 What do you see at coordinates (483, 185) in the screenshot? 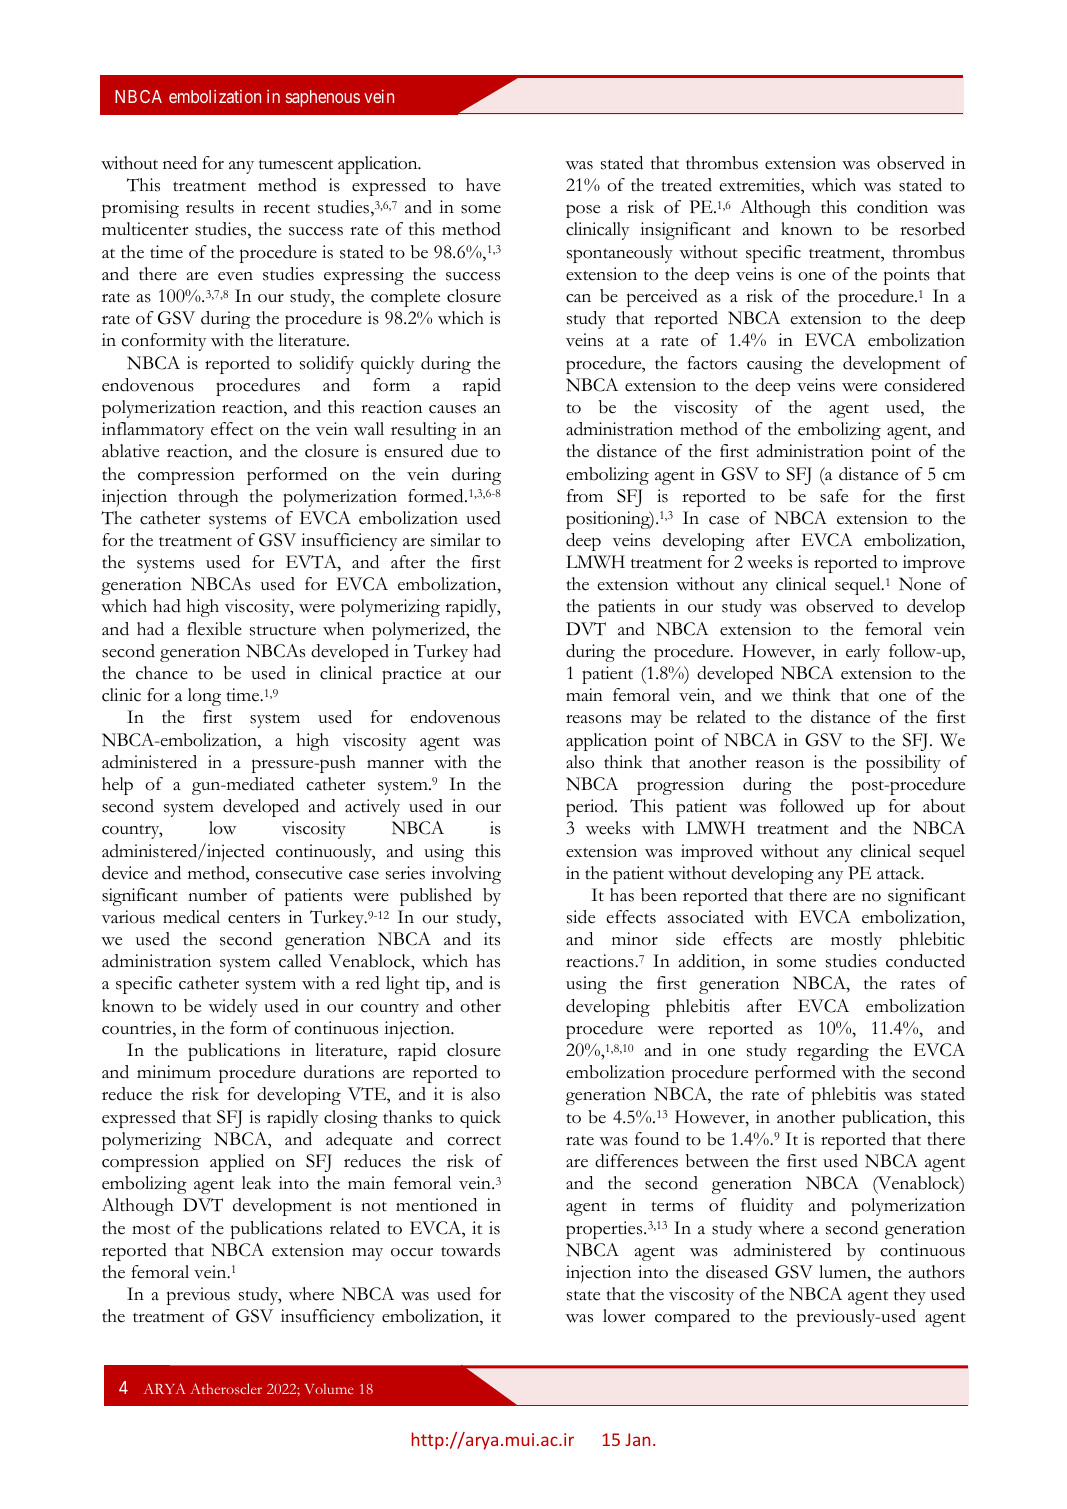
I see `have` at bounding box center [483, 185].
